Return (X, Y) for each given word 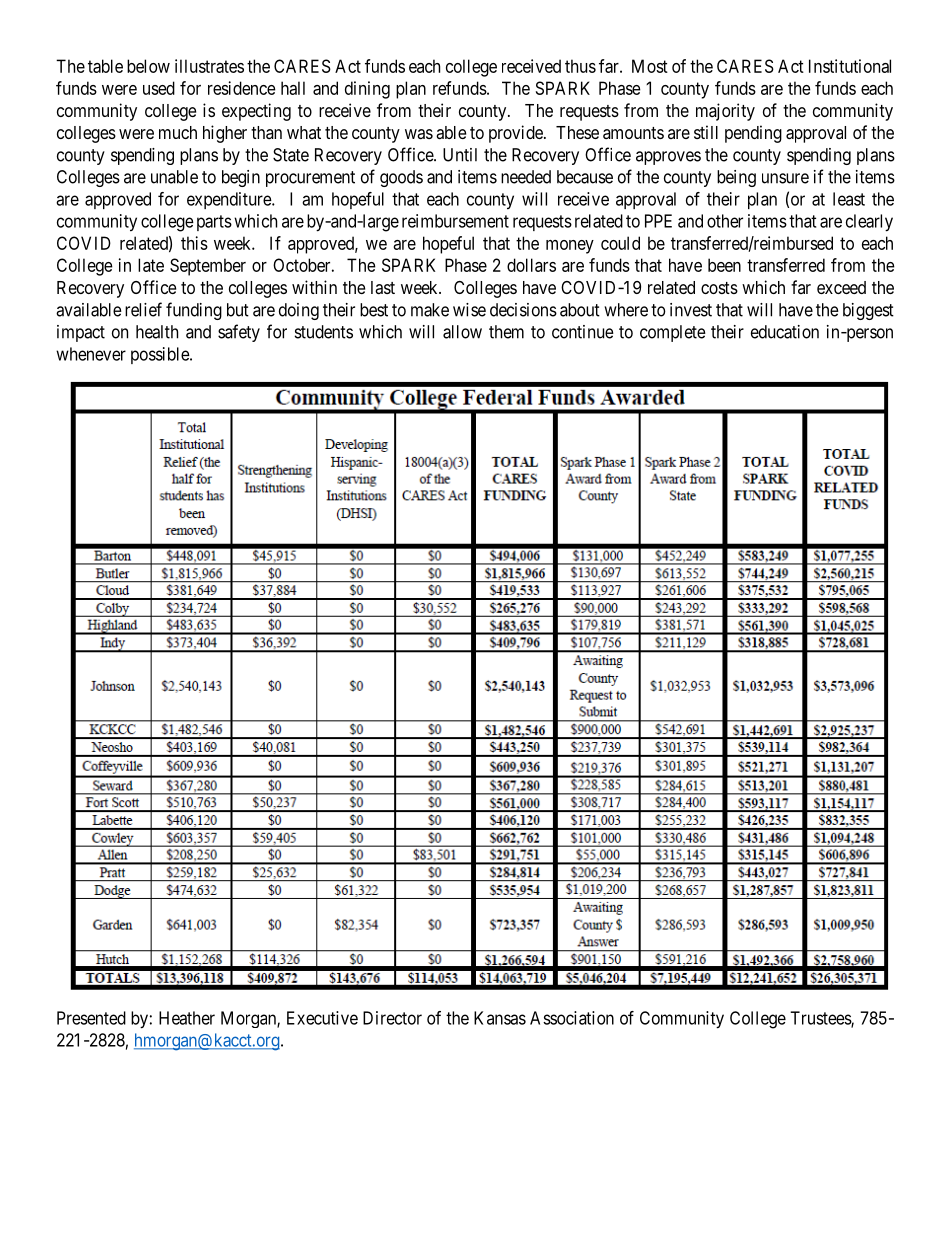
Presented (91, 1018)
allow (462, 332)
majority (725, 112)
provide (517, 134)
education (785, 332)
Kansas (500, 1018)
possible (161, 355)
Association (572, 1018)
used (159, 88)
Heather (187, 1018)
